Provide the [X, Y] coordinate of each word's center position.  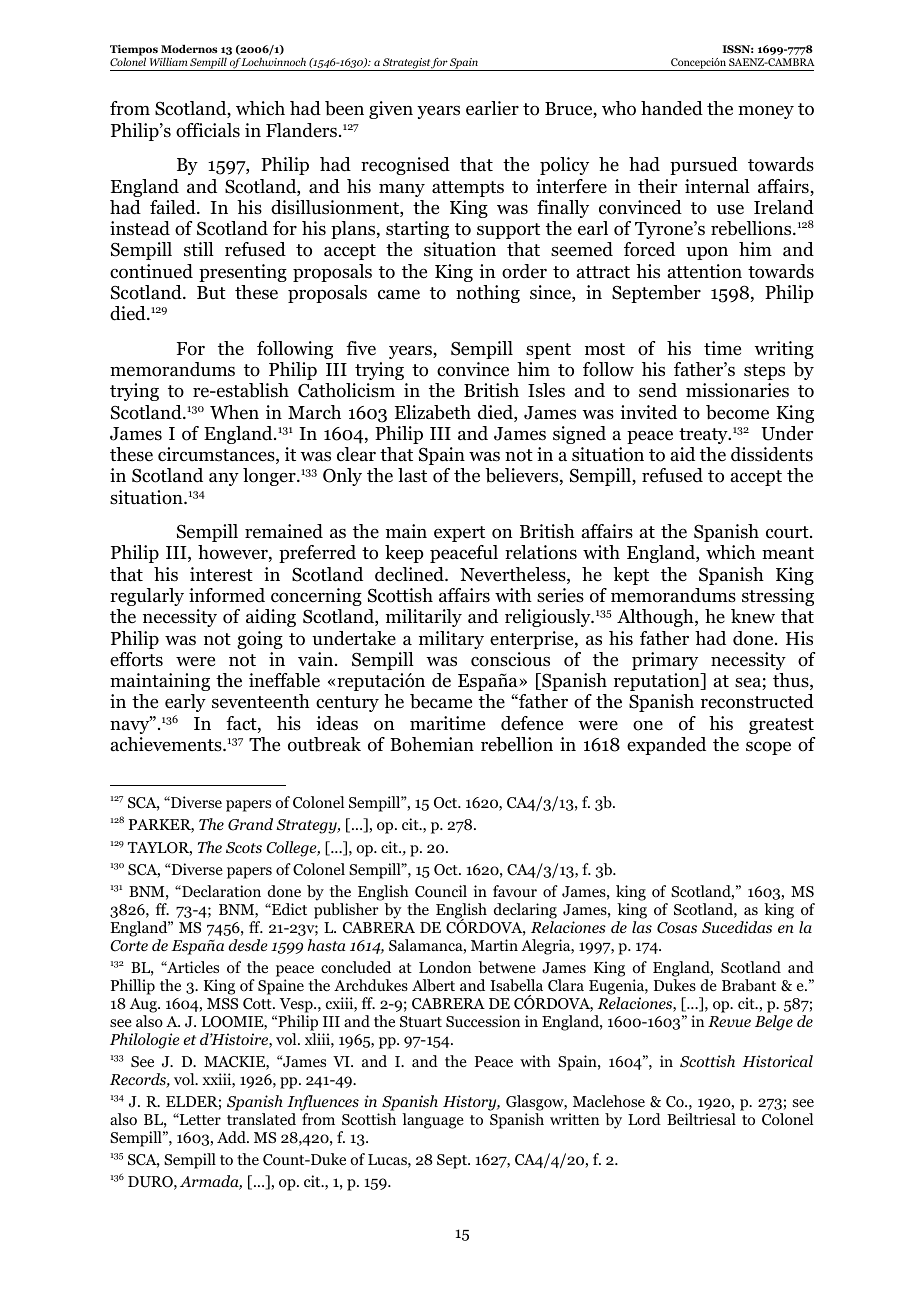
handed [672, 108]
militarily [424, 618]
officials [208, 130]
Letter [199, 1119]
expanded [666, 746]
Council [441, 891]
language [433, 1121]
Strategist [406, 64]
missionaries [737, 390]
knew [753, 616]
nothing [488, 294]
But [211, 292]
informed [227, 595]
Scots [244, 848]
